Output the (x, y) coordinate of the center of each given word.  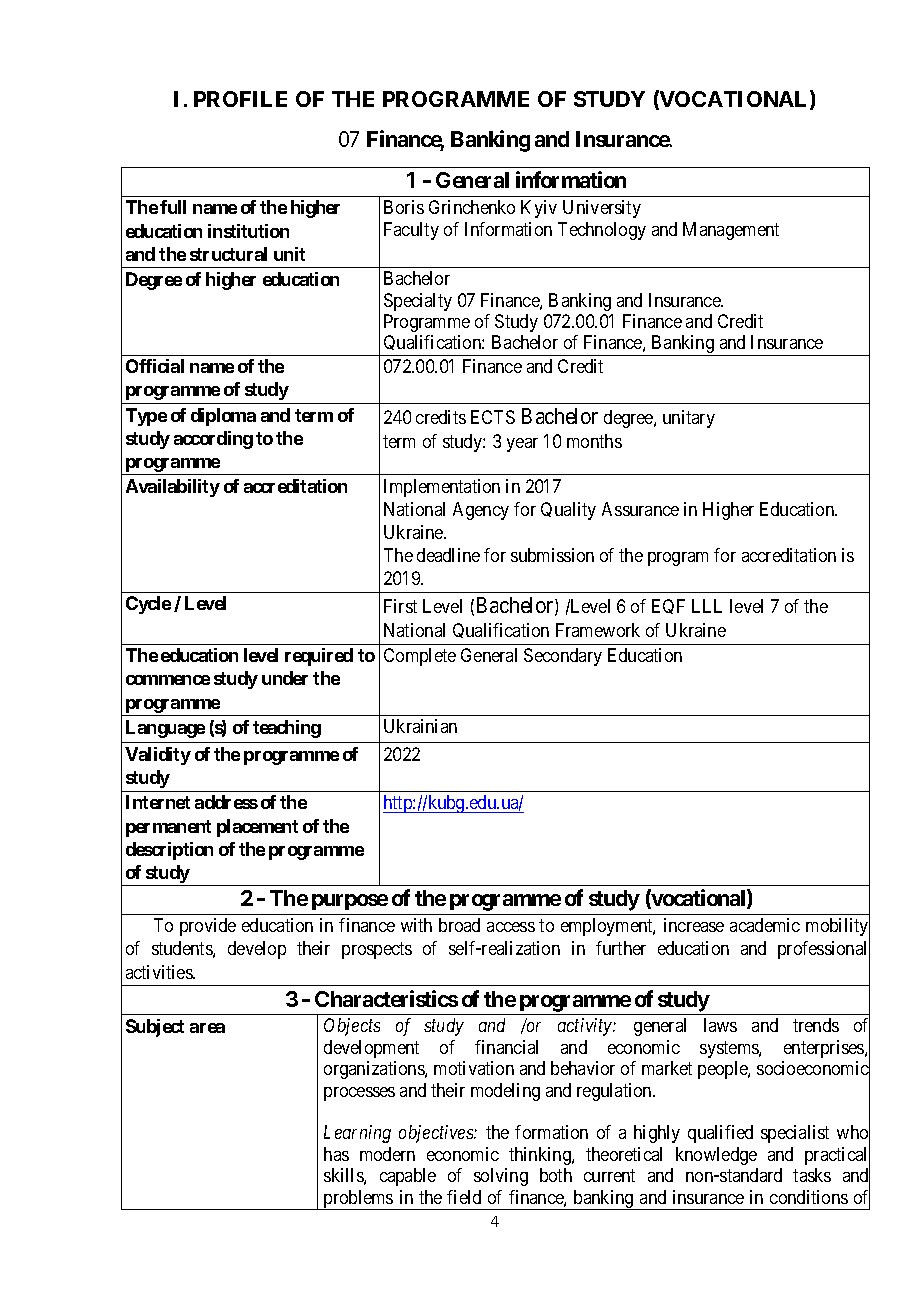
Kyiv (539, 209)
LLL (707, 606)
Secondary (563, 657)
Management (731, 231)
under (285, 678)
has (336, 1154)
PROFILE (240, 99)
